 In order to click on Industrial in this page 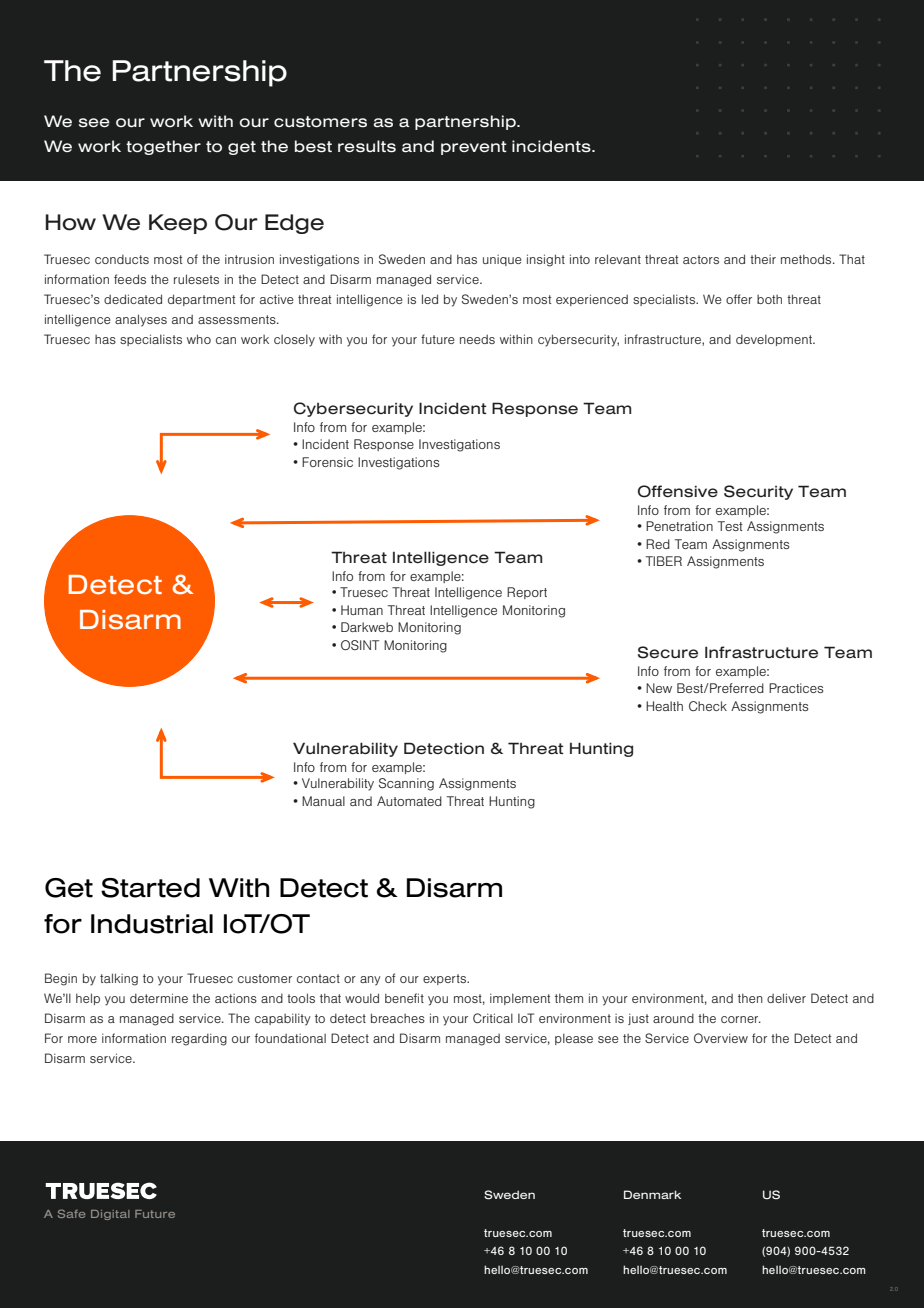, I will do `click(152, 924)`.
